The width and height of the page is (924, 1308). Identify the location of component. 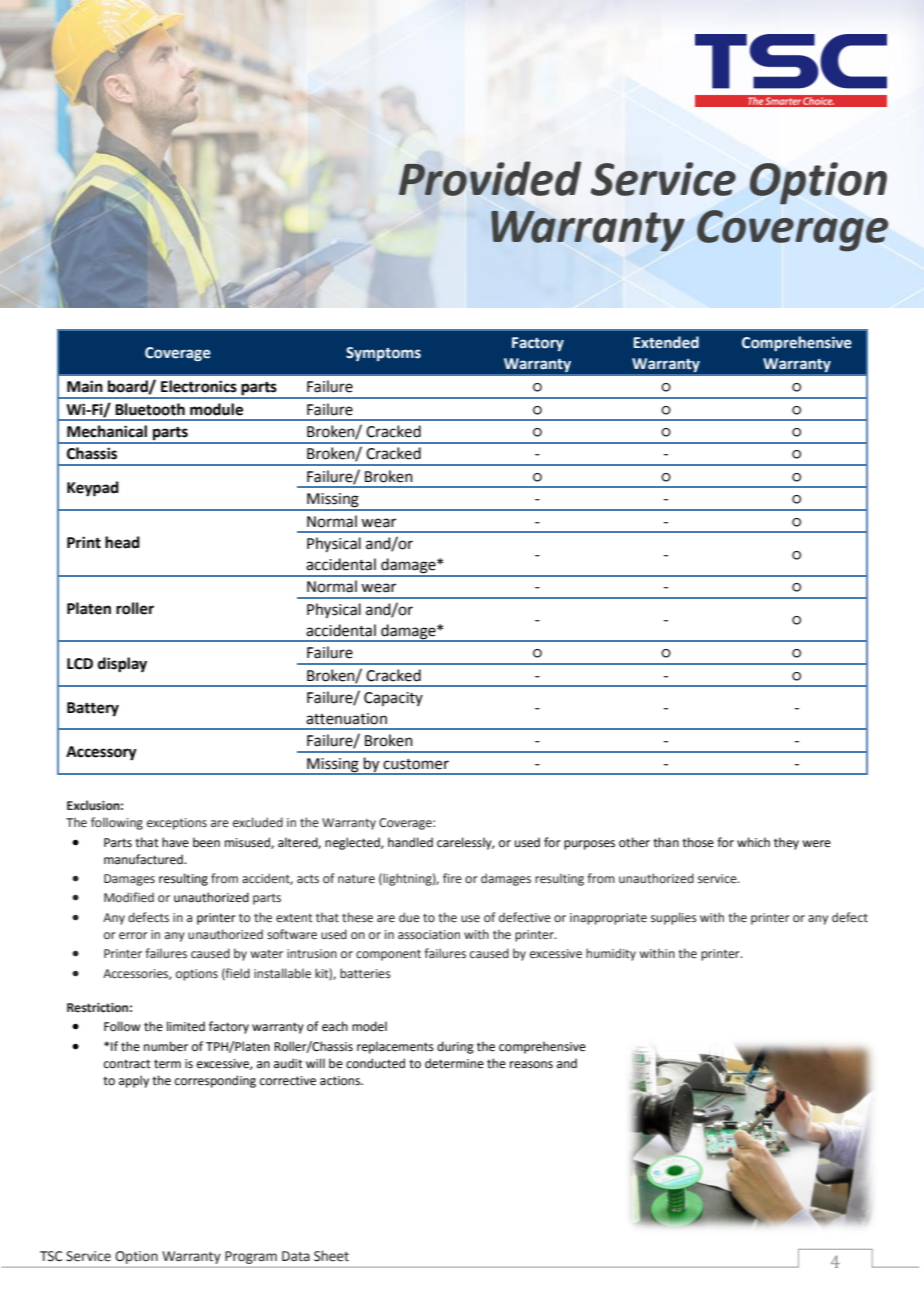
(388, 955).
